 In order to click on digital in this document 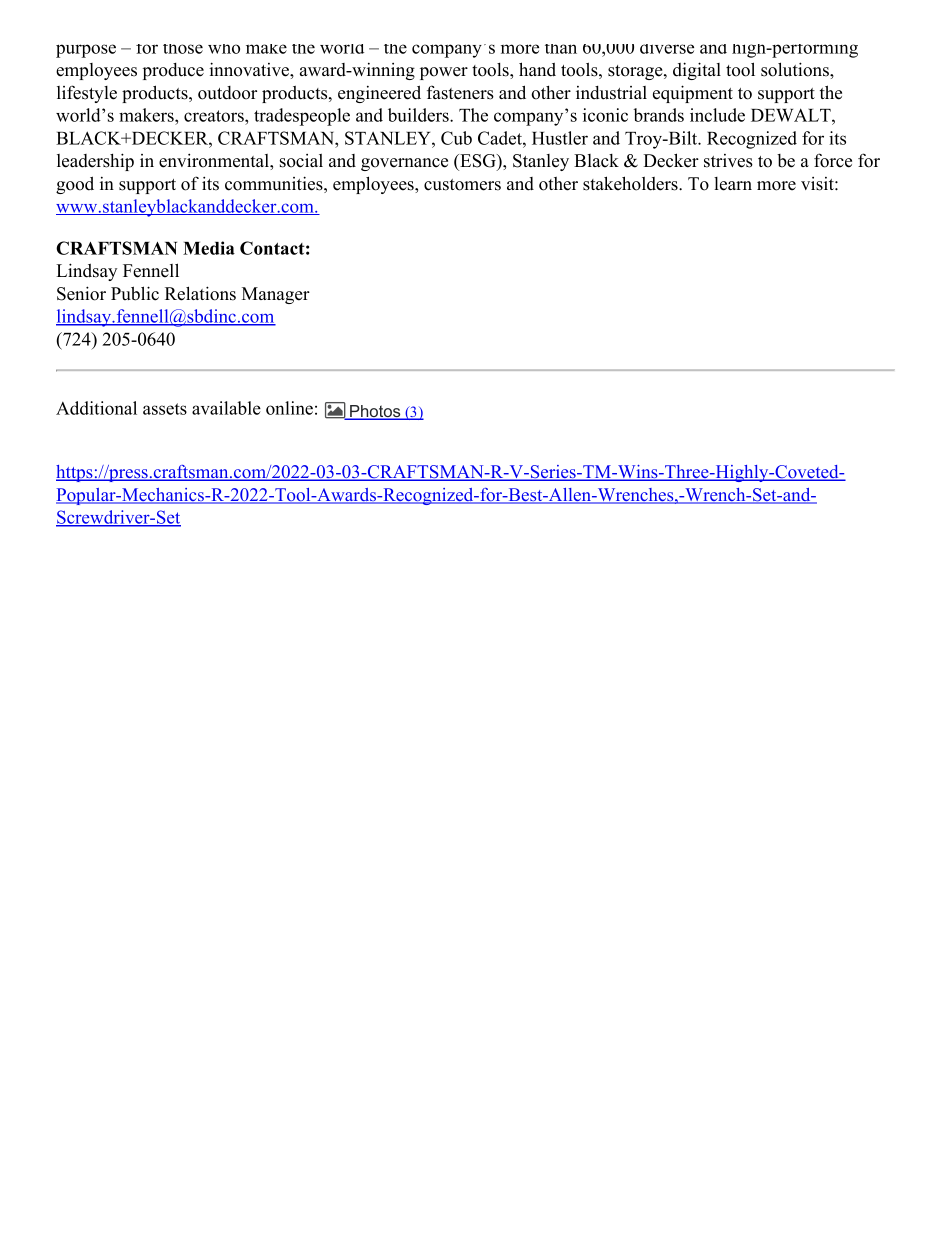, I will do `click(697, 71)`.
